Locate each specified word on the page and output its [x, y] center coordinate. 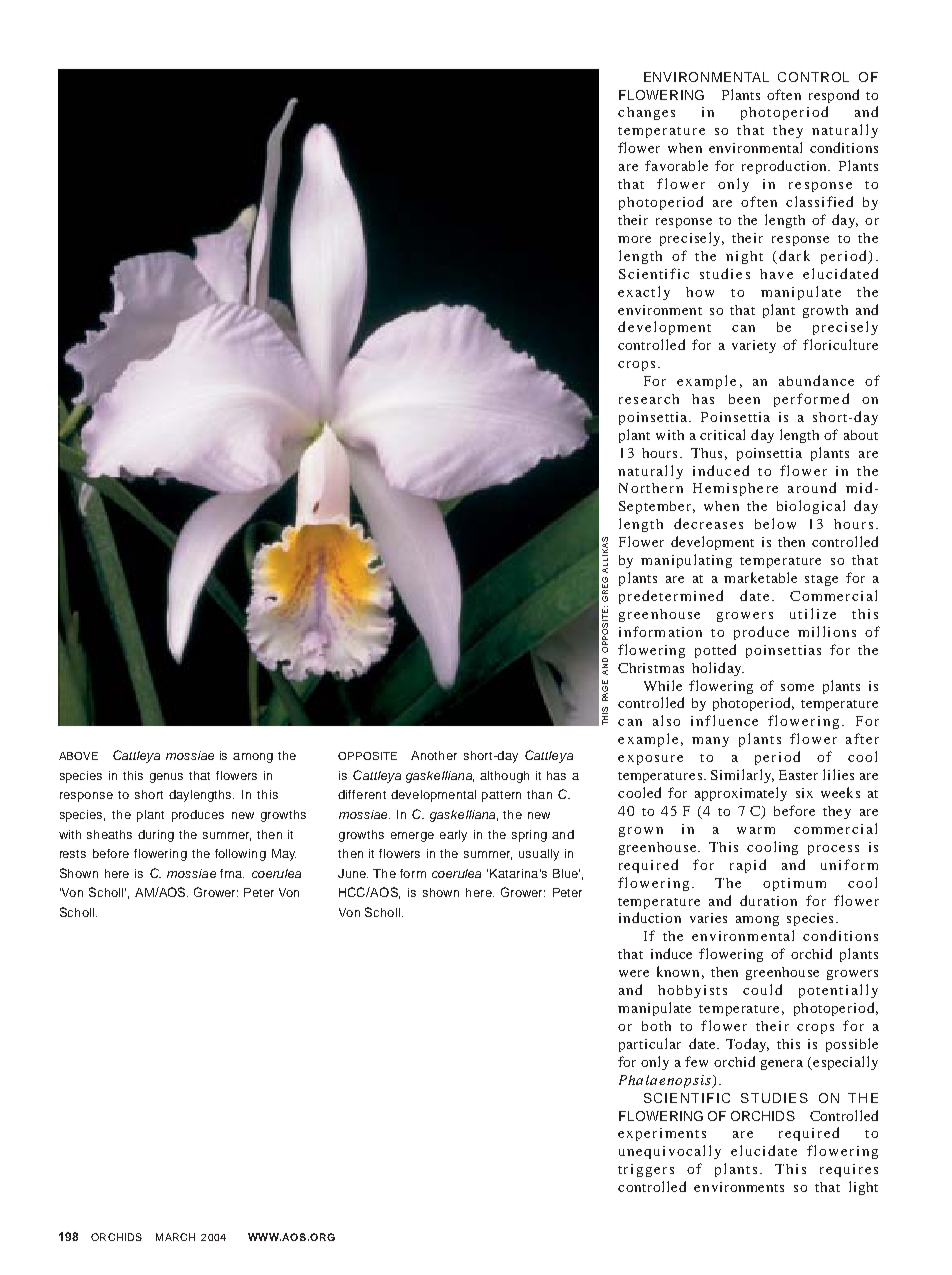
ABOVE [78, 756]
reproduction [785, 167]
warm [756, 830]
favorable [676, 165]
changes [646, 113]
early [453, 836]
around [812, 487]
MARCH [175, 1237]
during [156, 836]
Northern [651, 488]
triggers [646, 1170]
